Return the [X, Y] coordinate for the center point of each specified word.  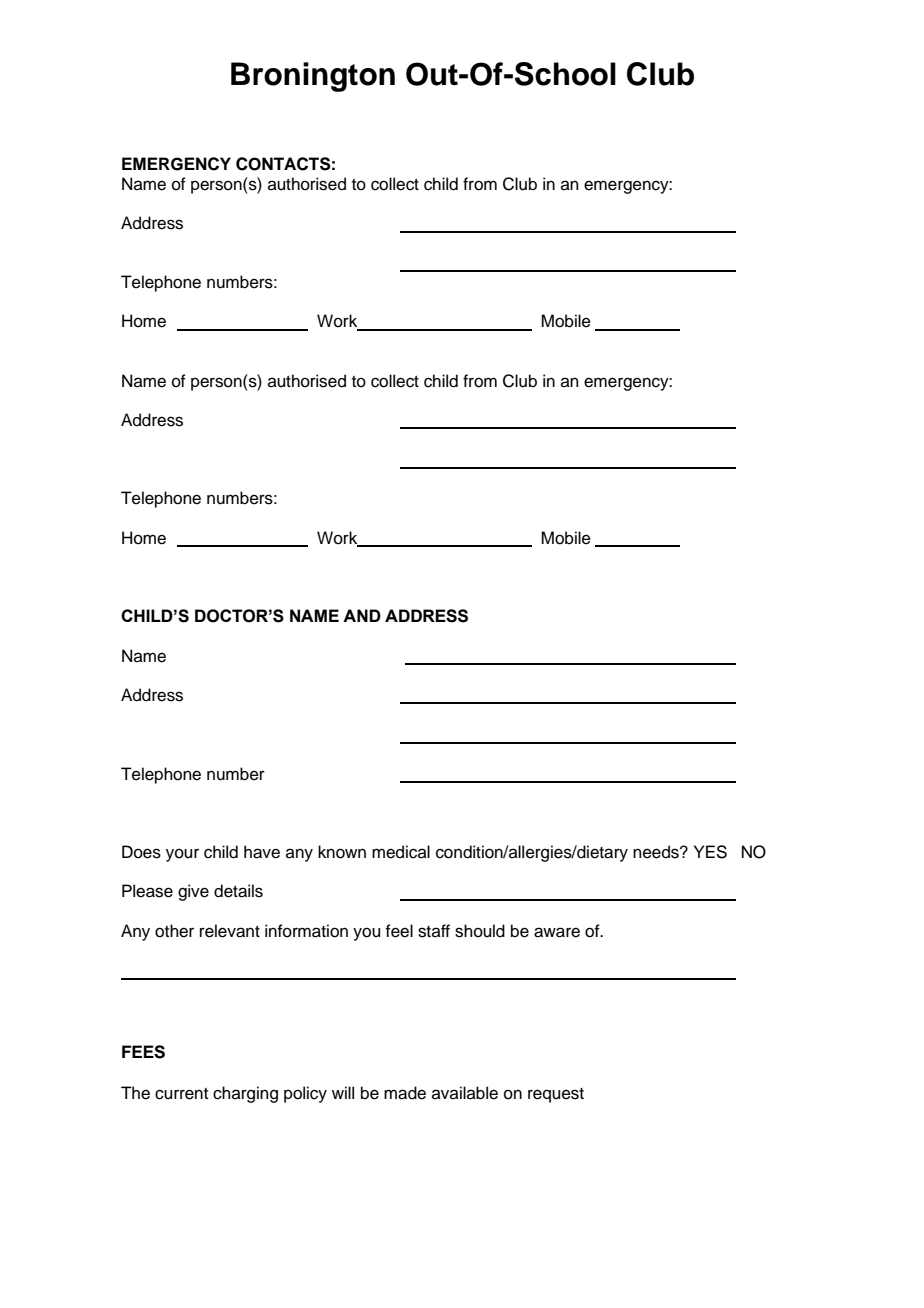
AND [362, 615]
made [405, 1093]
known [342, 852]
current [181, 1094]
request [556, 1095]
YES [710, 852]
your [182, 855]
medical [401, 852]
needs [657, 852]
